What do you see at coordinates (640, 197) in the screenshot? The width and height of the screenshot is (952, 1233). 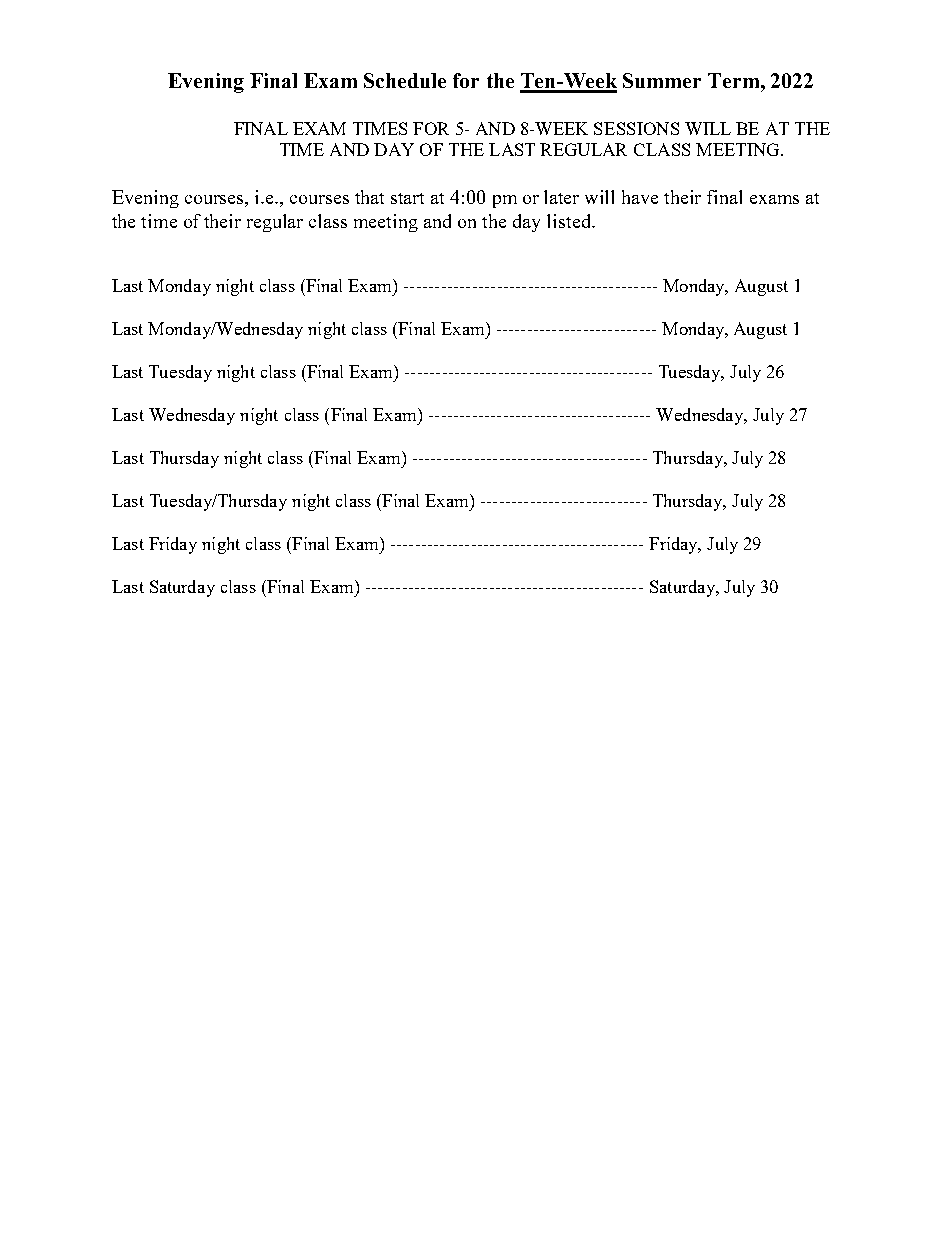 I see `have` at bounding box center [640, 197].
